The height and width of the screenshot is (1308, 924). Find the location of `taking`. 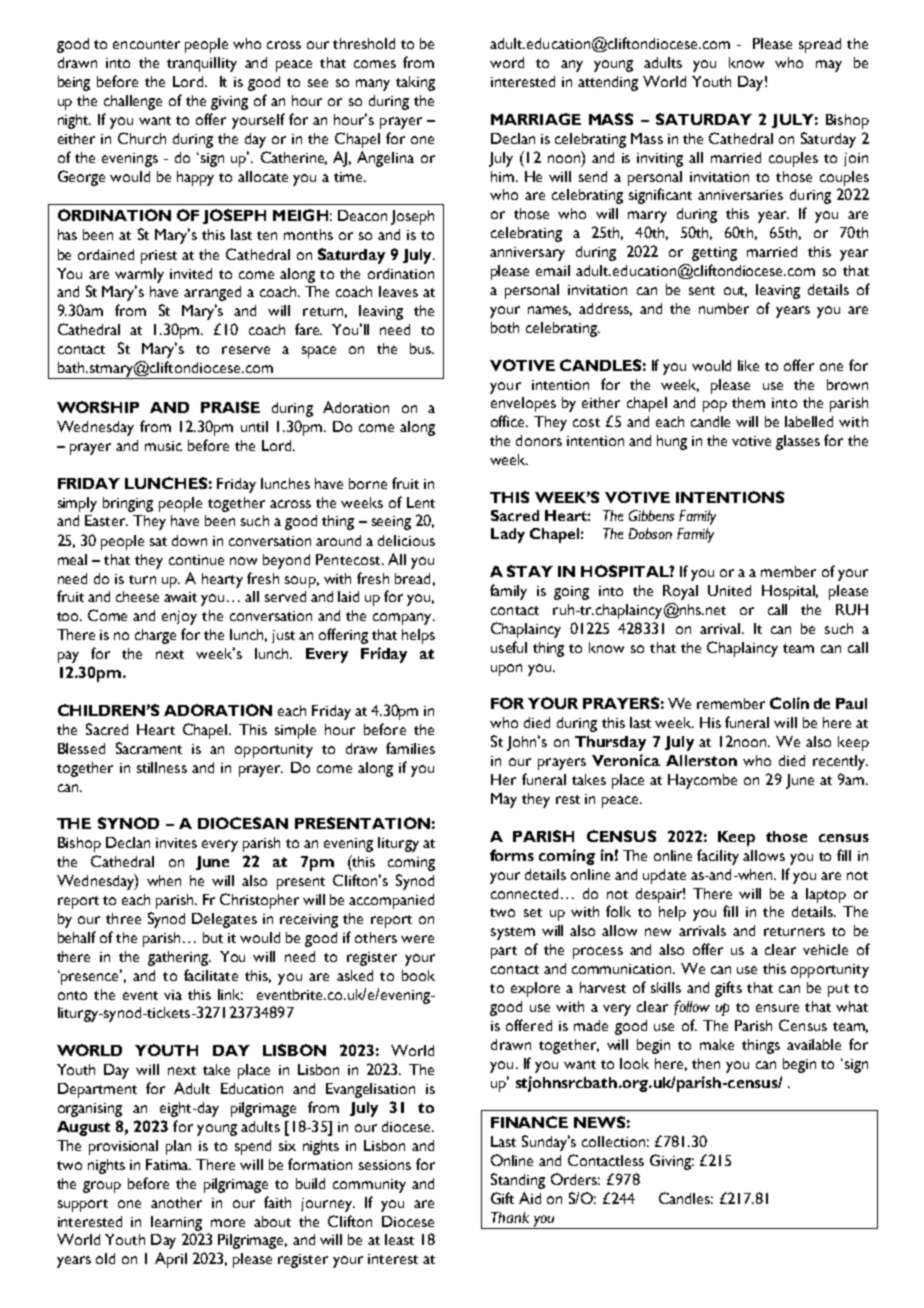

taking is located at coordinates (415, 83).
